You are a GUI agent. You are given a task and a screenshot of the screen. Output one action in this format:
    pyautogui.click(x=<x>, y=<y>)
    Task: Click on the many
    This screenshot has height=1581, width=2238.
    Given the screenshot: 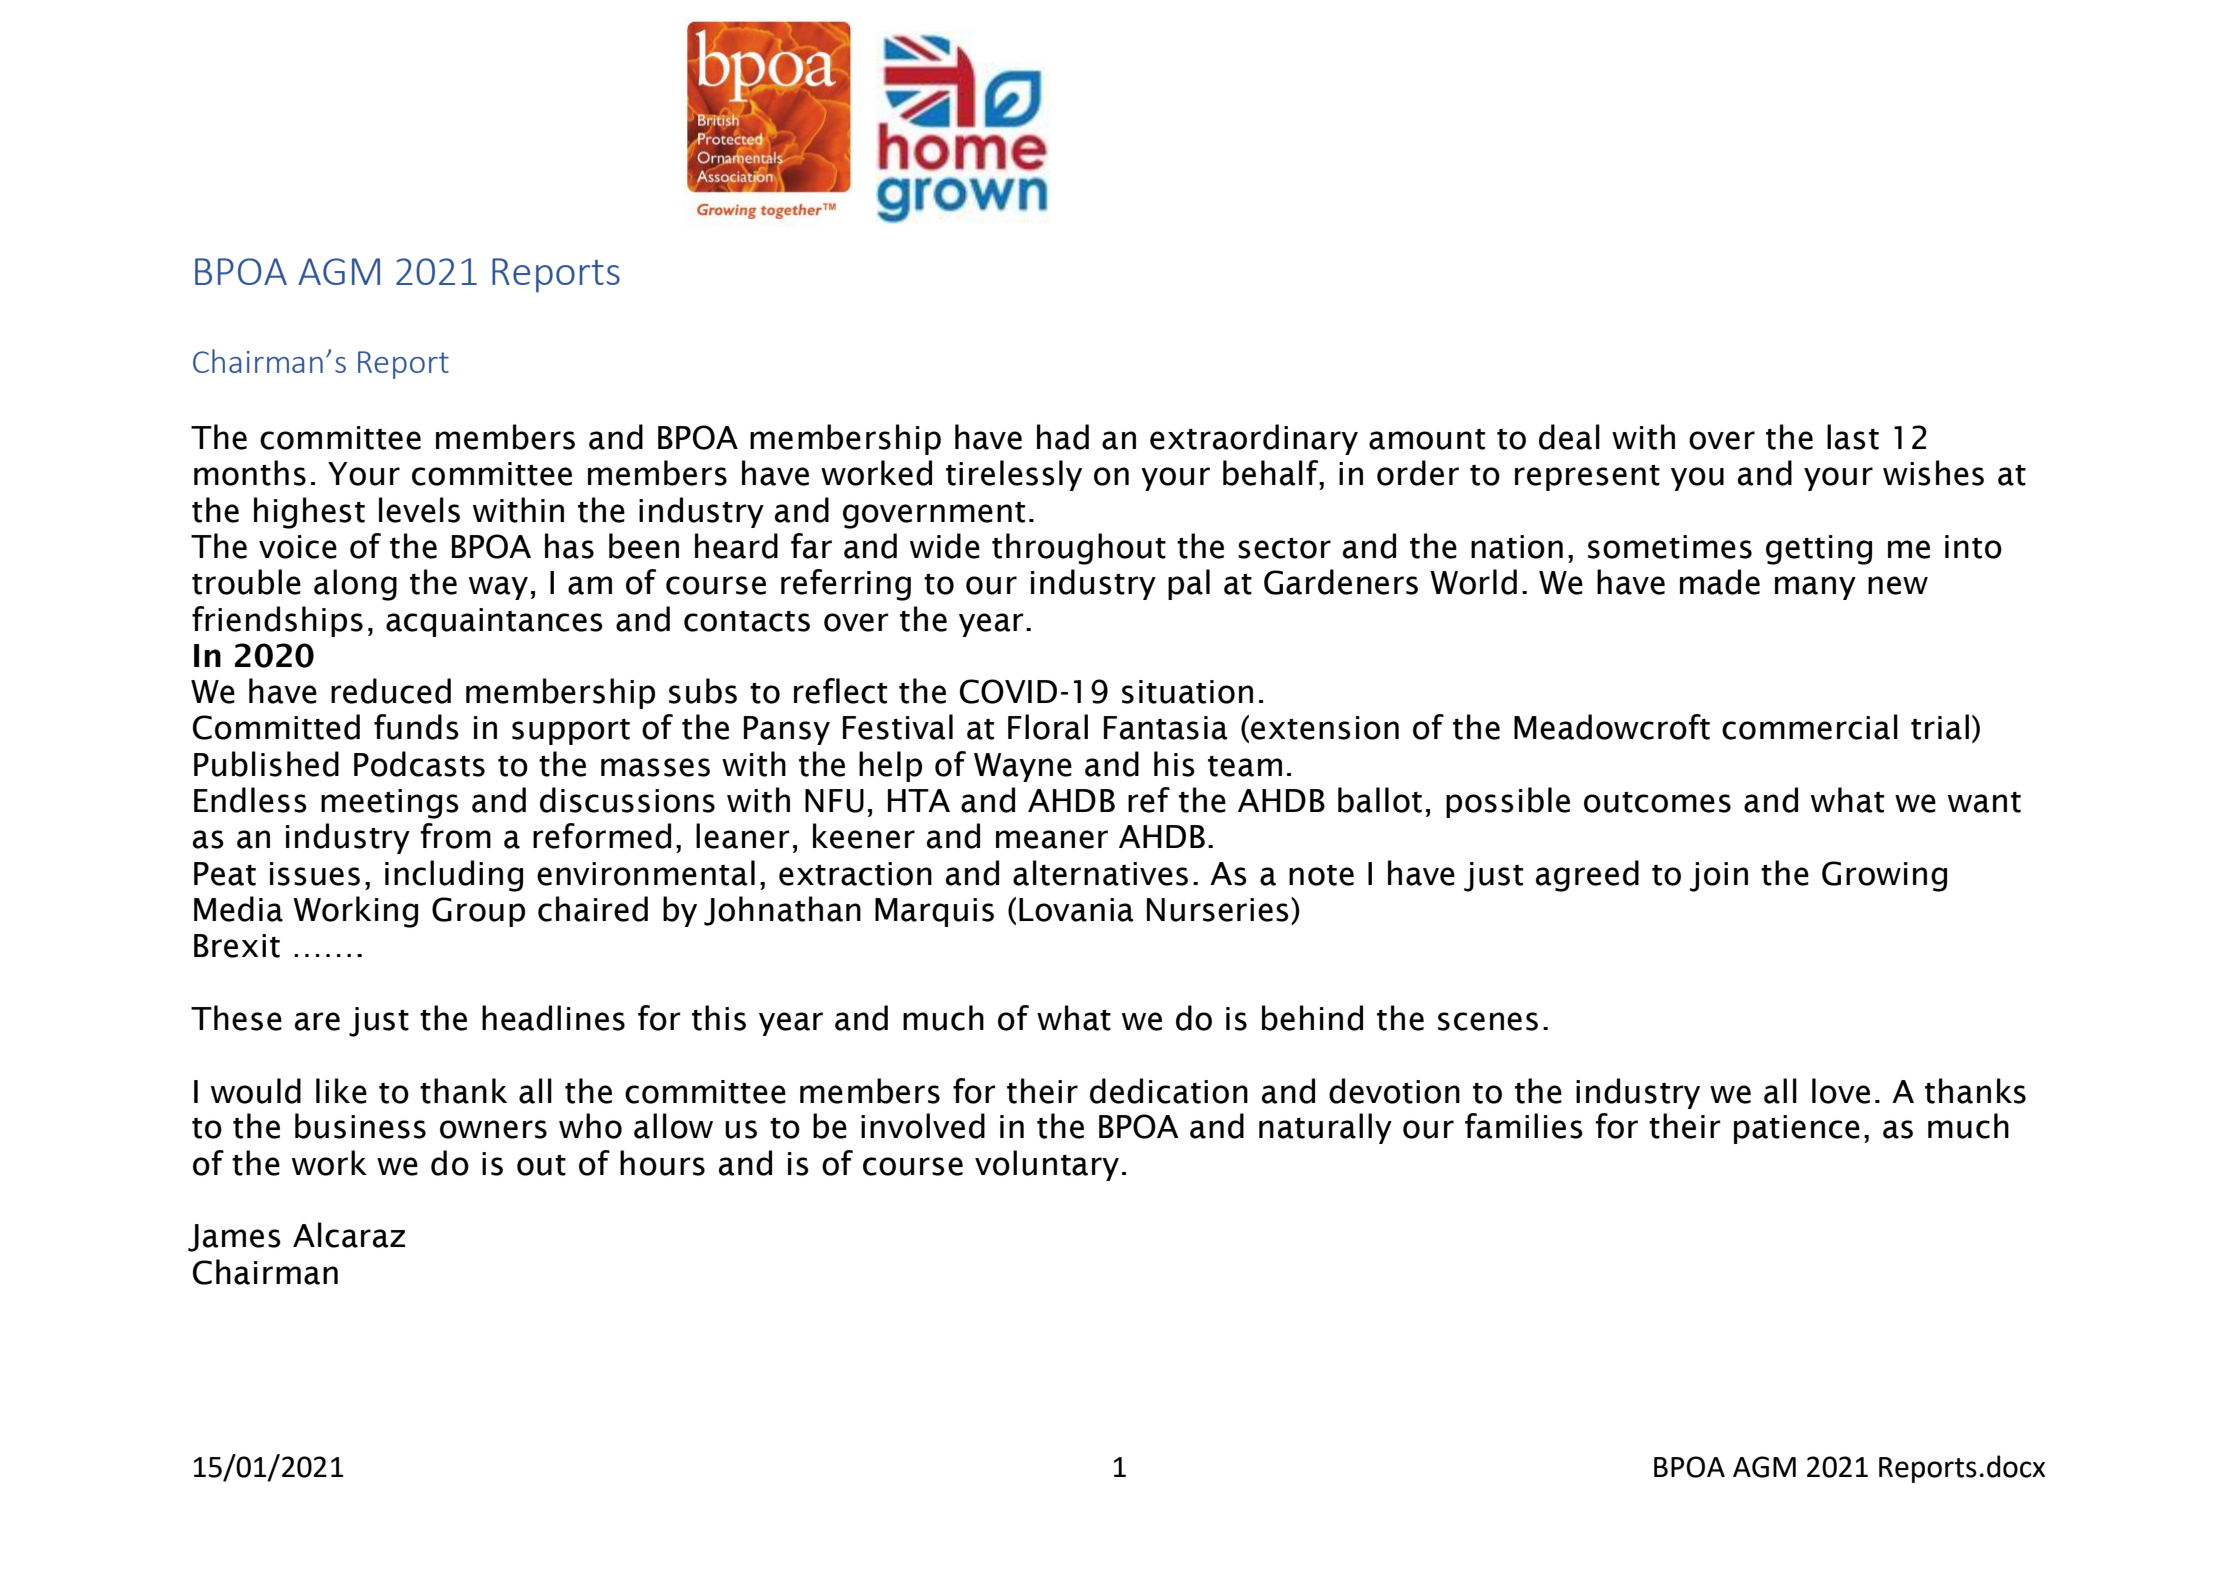 What is the action you would take?
    pyautogui.click(x=1815, y=588)
